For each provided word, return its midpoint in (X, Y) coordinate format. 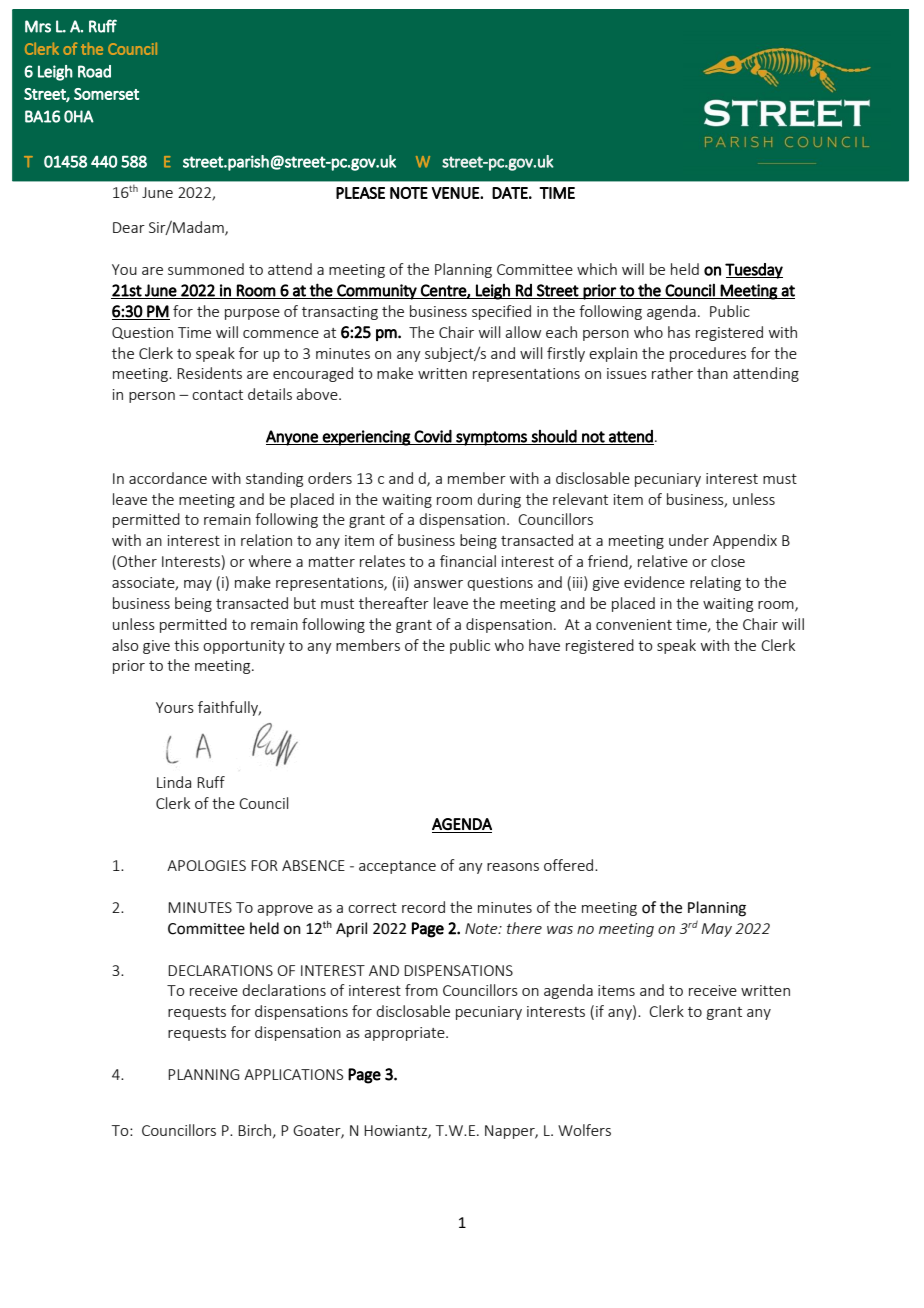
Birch (254, 1130)
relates (382, 561)
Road (94, 71)
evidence (654, 582)
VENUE (456, 193)
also (125, 645)
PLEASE (360, 193)
